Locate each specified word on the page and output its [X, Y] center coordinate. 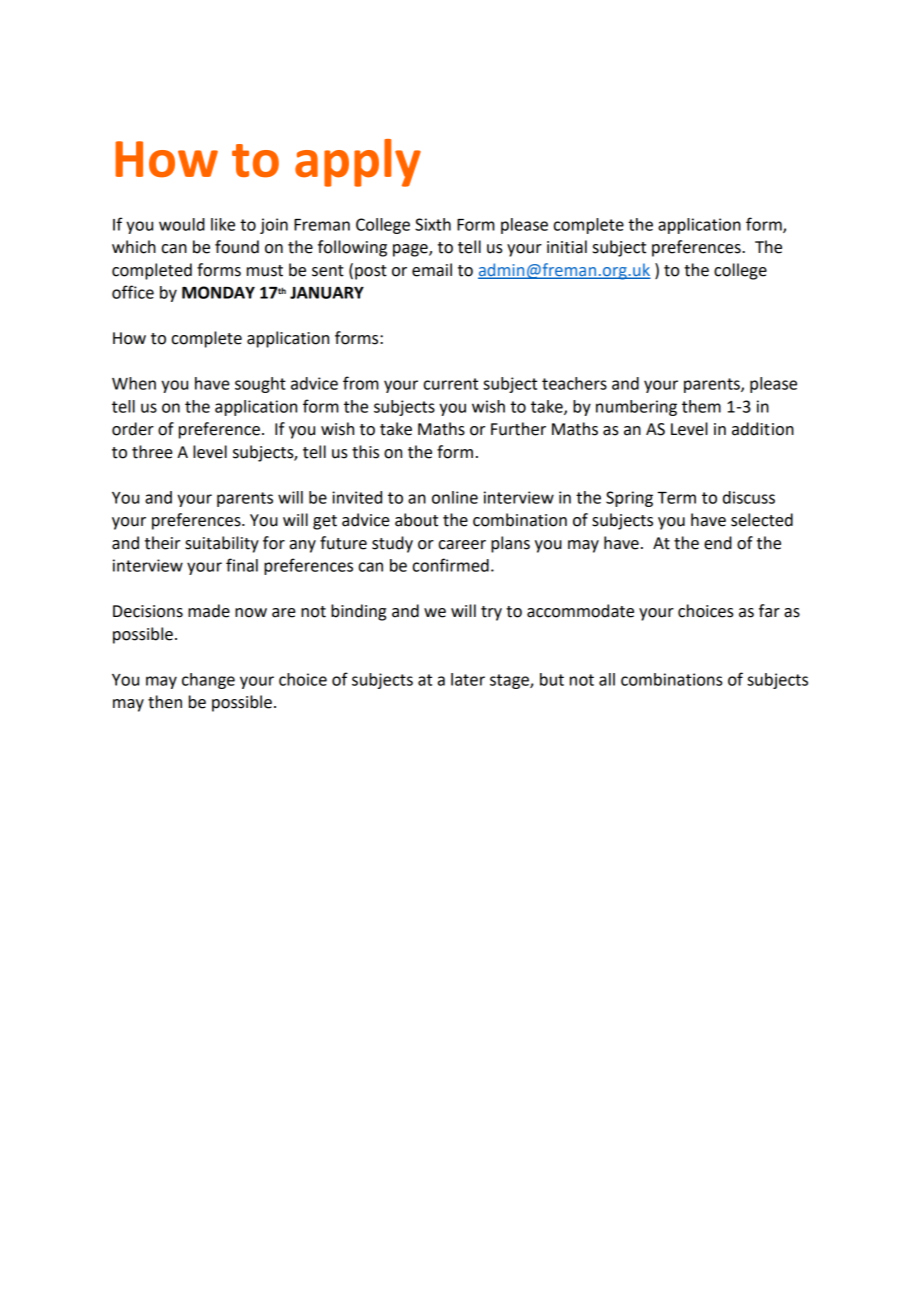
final [242, 565]
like [223, 224]
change [208, 681]
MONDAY [218, 292]
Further [518, 429]
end [718, 543]
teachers [574, 383]
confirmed [451, 565]
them [701, 406]
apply [358, 163]
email [432, 270]
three [152, 452]
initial [567, 247]
